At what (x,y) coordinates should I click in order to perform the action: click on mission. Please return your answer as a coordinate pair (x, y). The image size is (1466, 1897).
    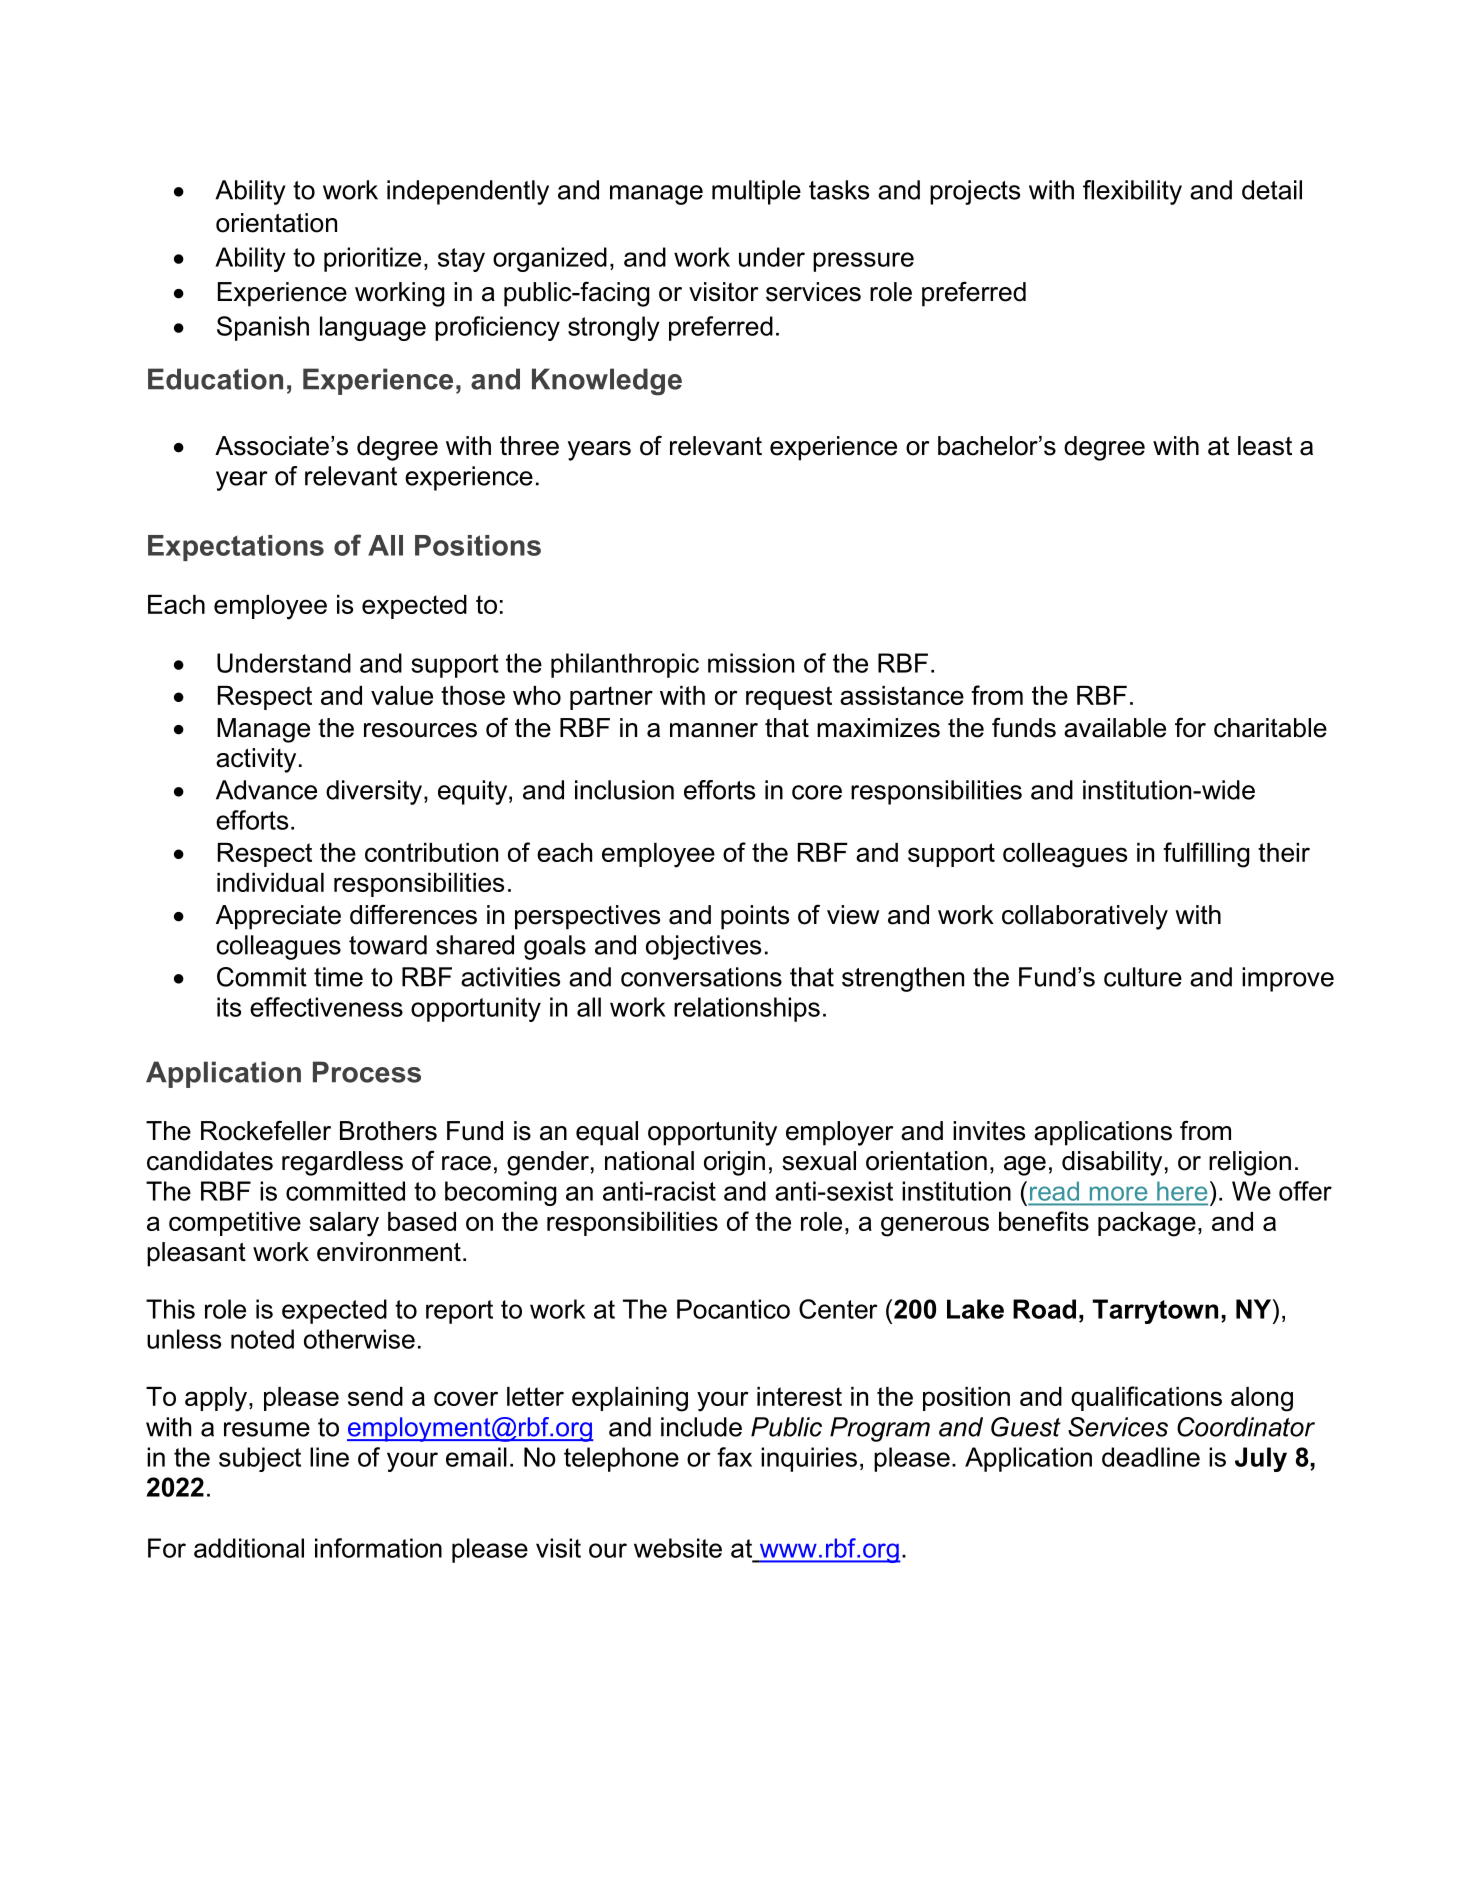
    Looking at the image, I should click on (751, 663).
